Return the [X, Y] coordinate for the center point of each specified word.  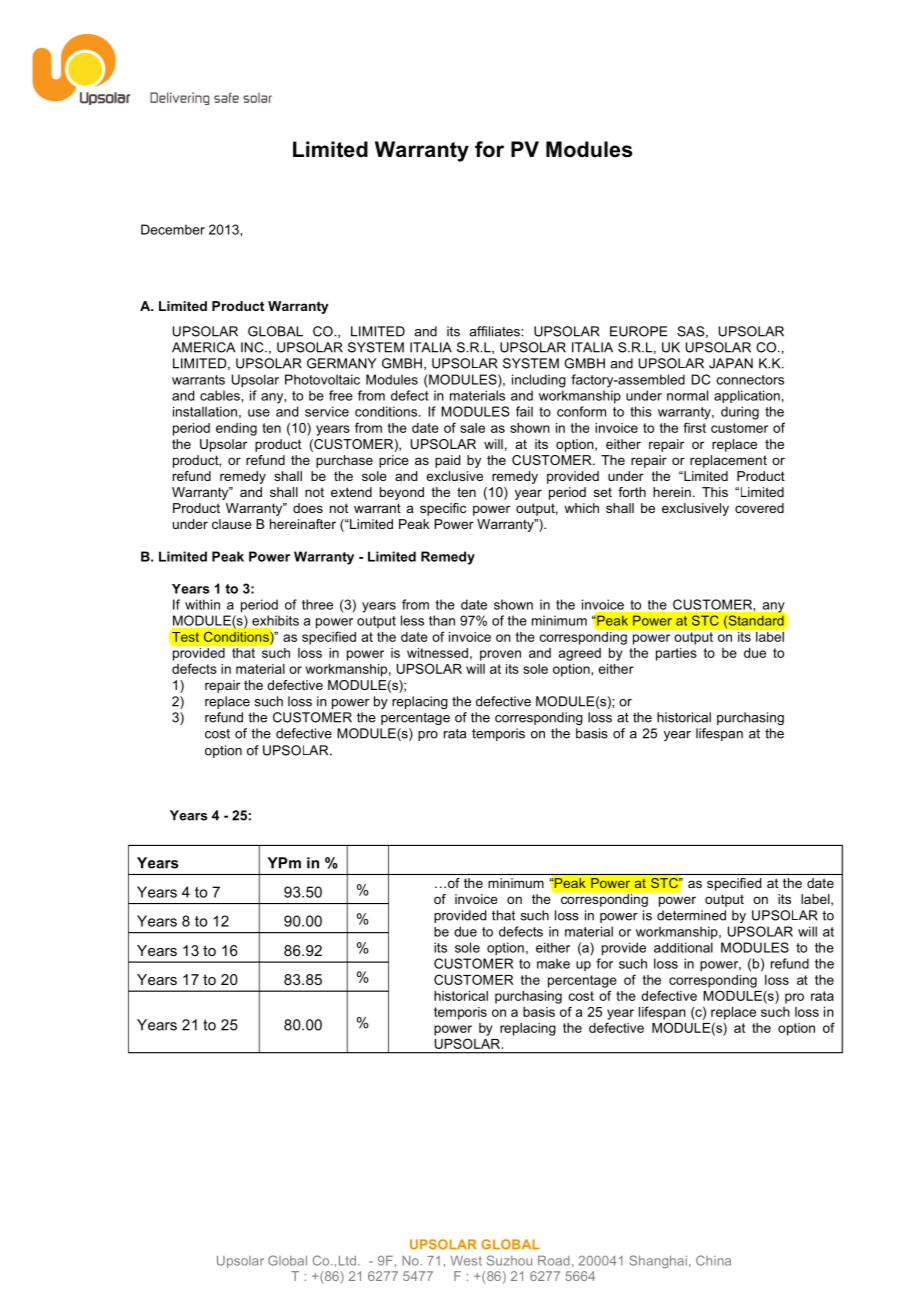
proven [500, 655]
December [173, 229]
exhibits [275, 620]
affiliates [495, 331]
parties [676, 654]
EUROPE [639, 331]
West [466, 1261]
